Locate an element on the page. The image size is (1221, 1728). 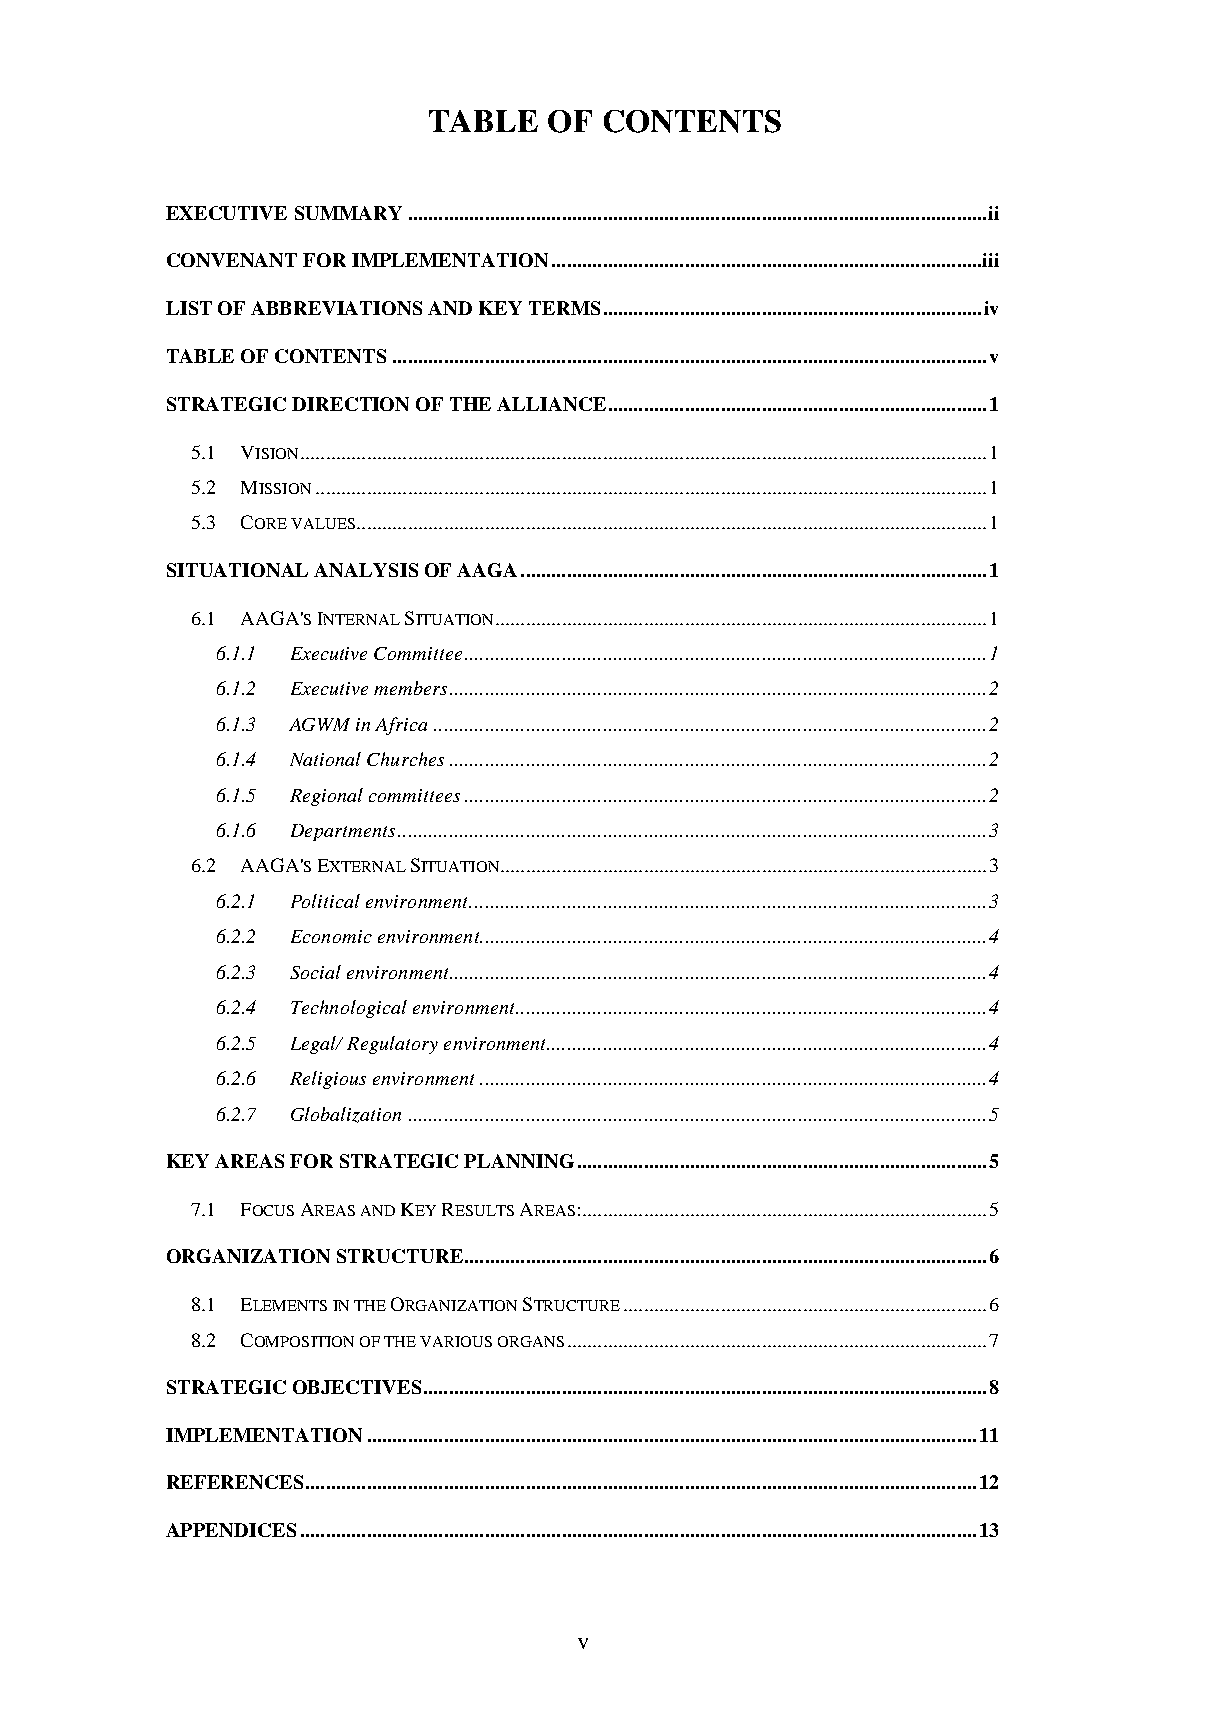
Social is located at coordinates (315, 972).
